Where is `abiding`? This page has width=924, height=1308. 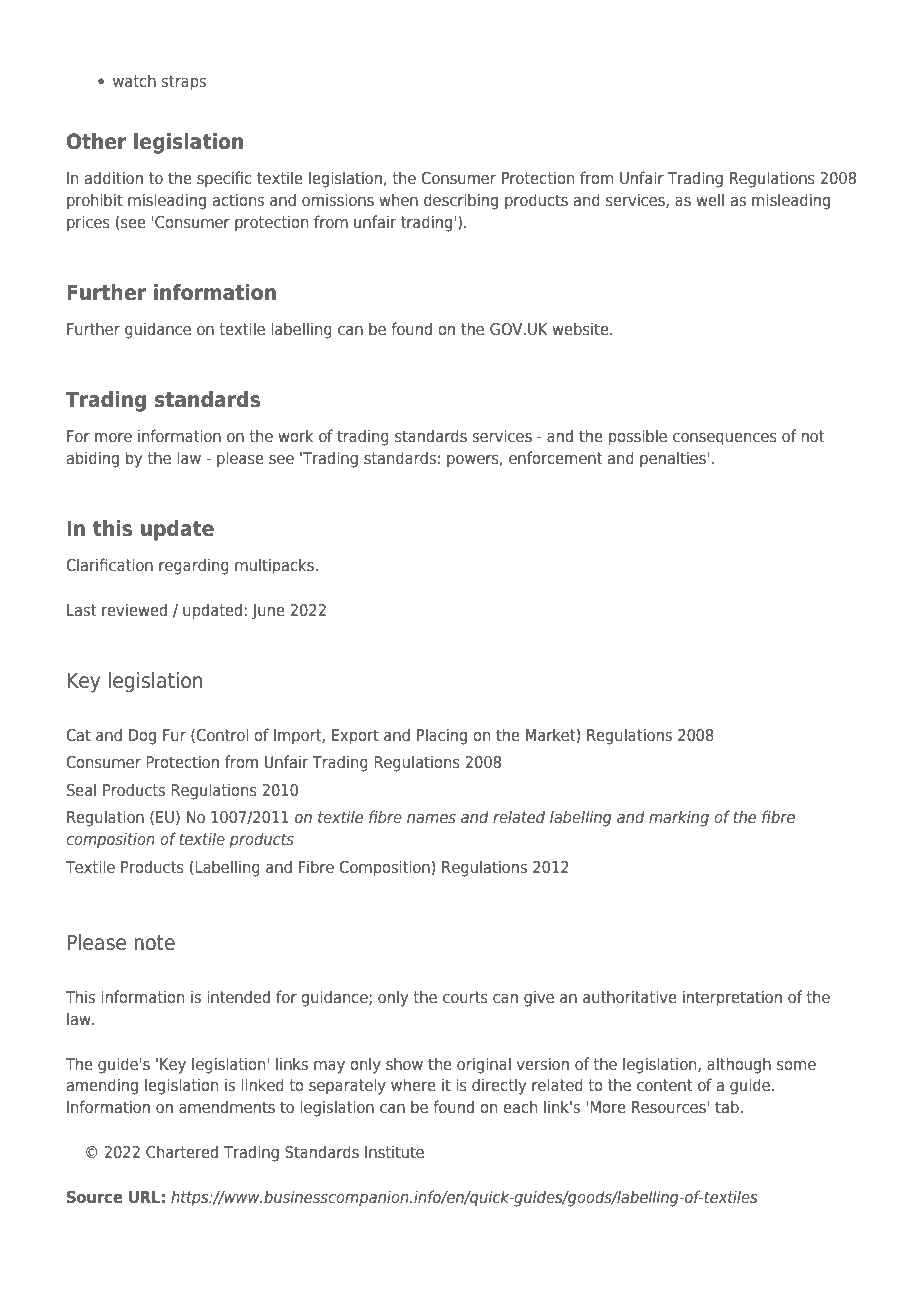 abiding is located at coordinates (93, 459).
